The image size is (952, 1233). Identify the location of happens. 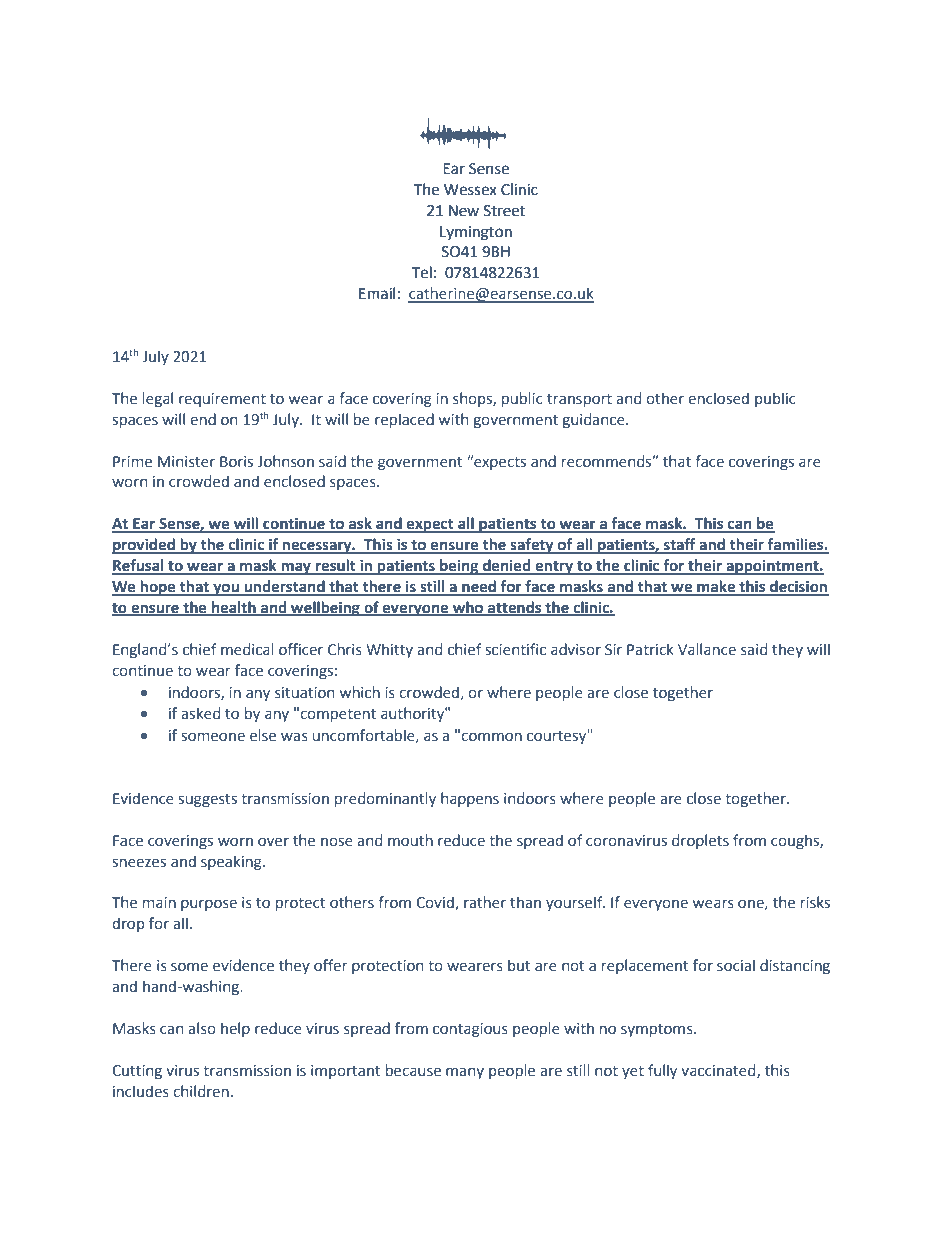
(470, 799).
